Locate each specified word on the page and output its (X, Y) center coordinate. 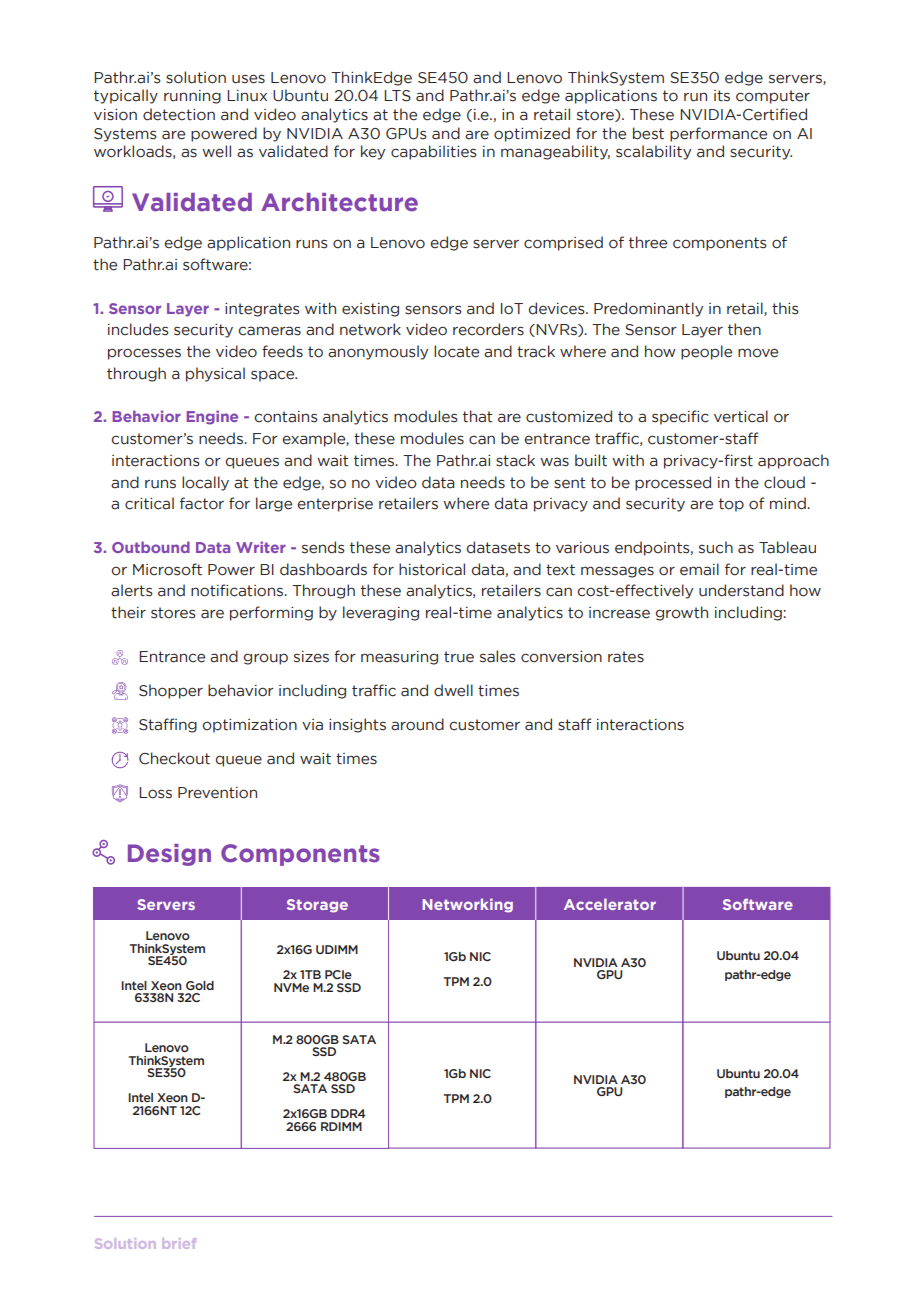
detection (179, 114)
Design (169, 855)
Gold (200, 985)
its (722, 96)
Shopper (171, 691)
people (706, 352)
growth (682, 613)
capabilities (434, 152)
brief (179, 1243)
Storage (317, 906)
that (478, 416)
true (459, 657)
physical (215, 374)
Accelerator (610, 904)
